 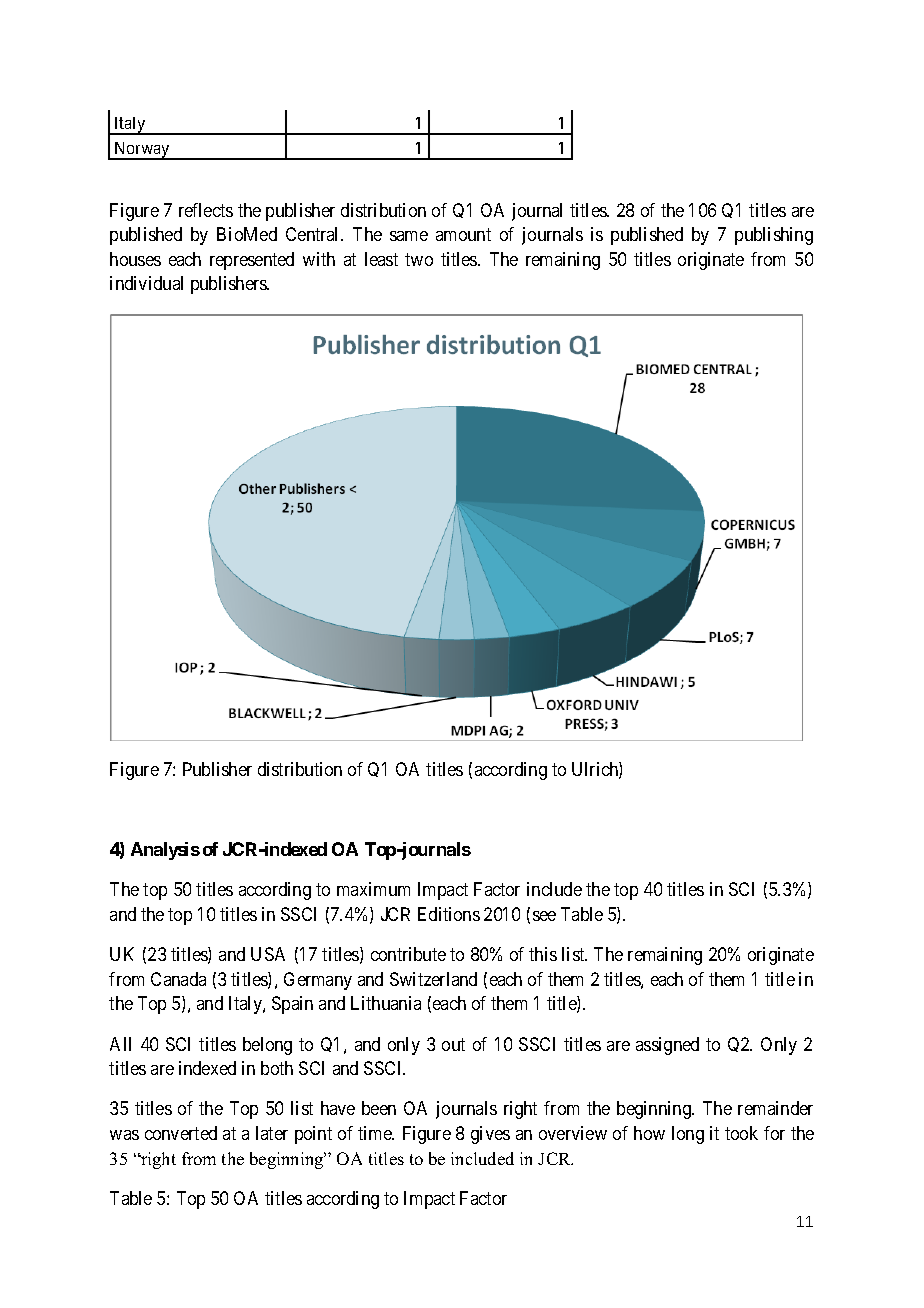 I want to click on amount, so click(x=463, y=234).
